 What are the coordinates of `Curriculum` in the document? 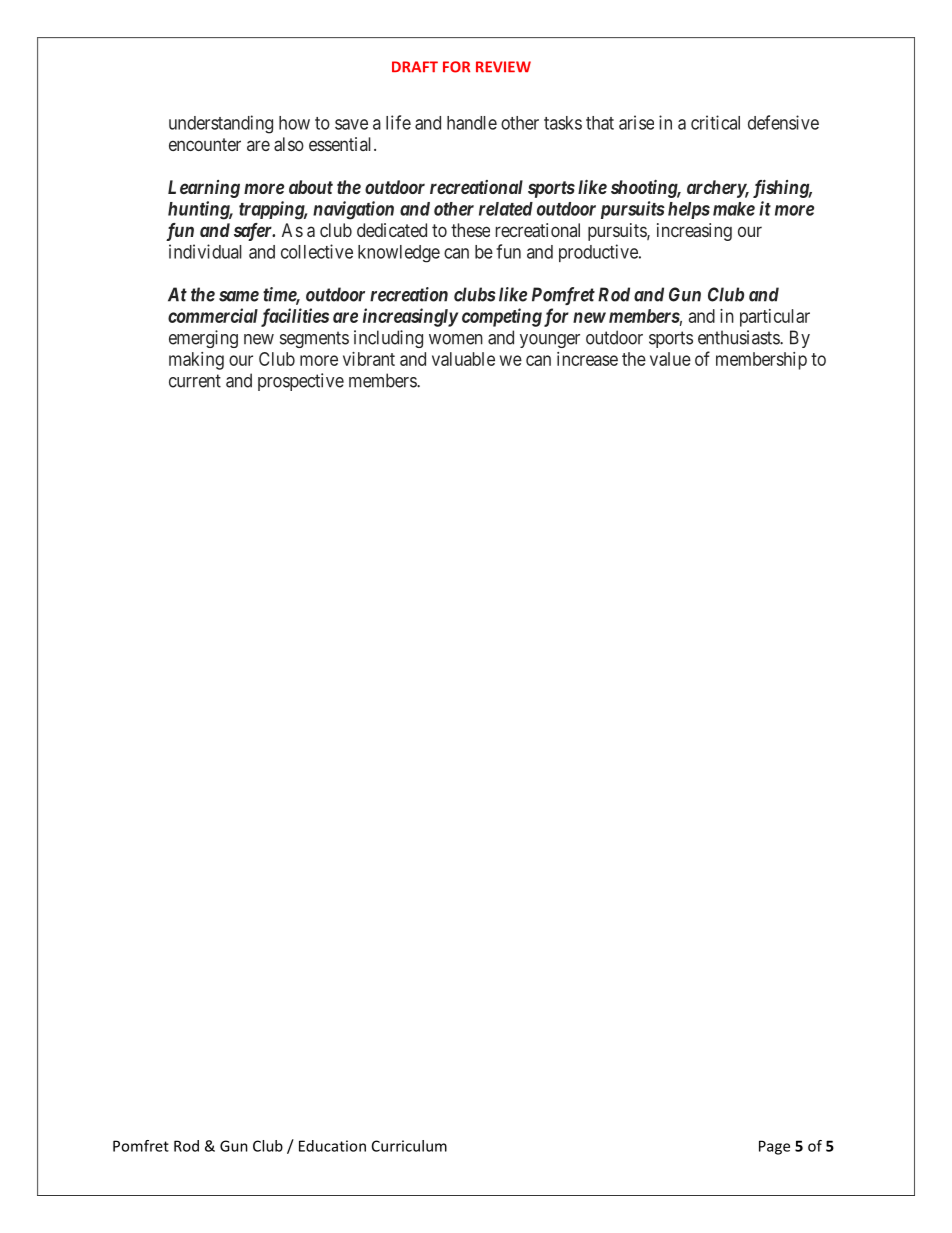 It's located at (409, 1146).
